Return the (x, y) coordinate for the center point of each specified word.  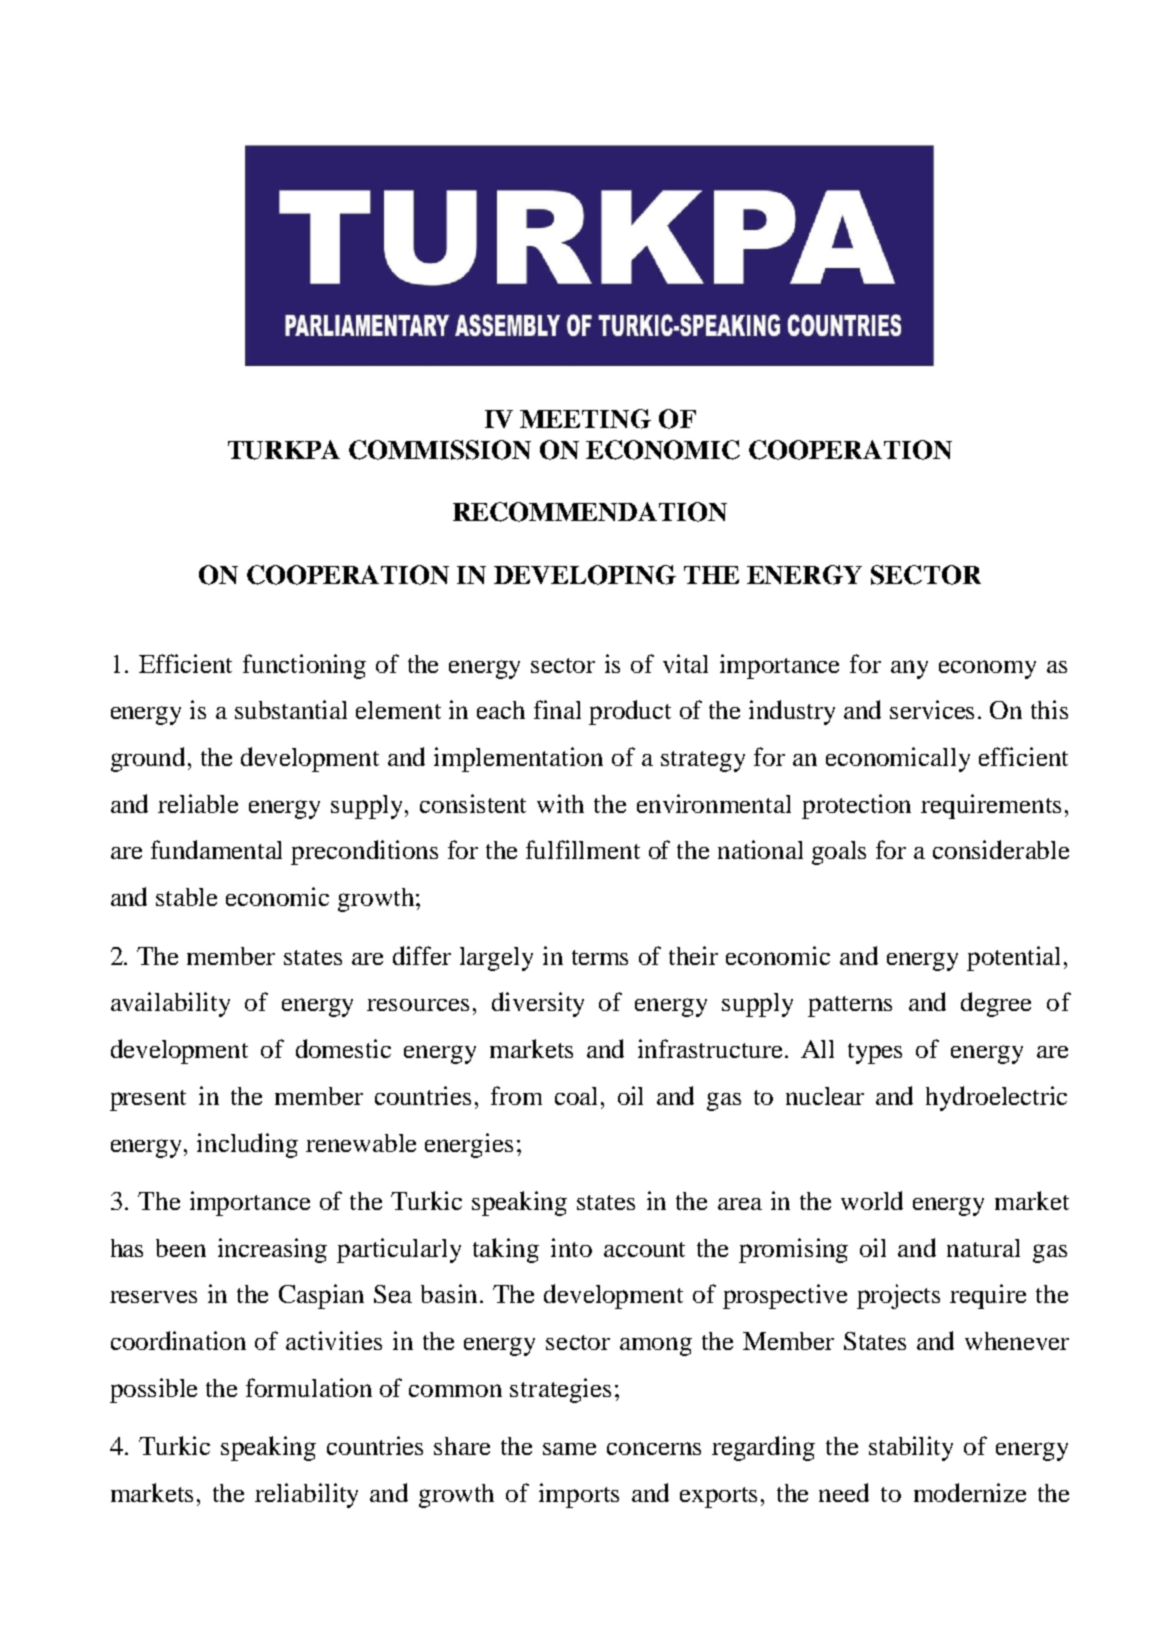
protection (856, 806)
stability (911, 1448)
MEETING (585, 419)
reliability (306, 1495)
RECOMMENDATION (590, 512)
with (560, 803)
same (569, 1449)
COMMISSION (440, 450)
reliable (198, 803)
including (247, 1145)
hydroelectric (996, 1098)
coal (578, 1096)
